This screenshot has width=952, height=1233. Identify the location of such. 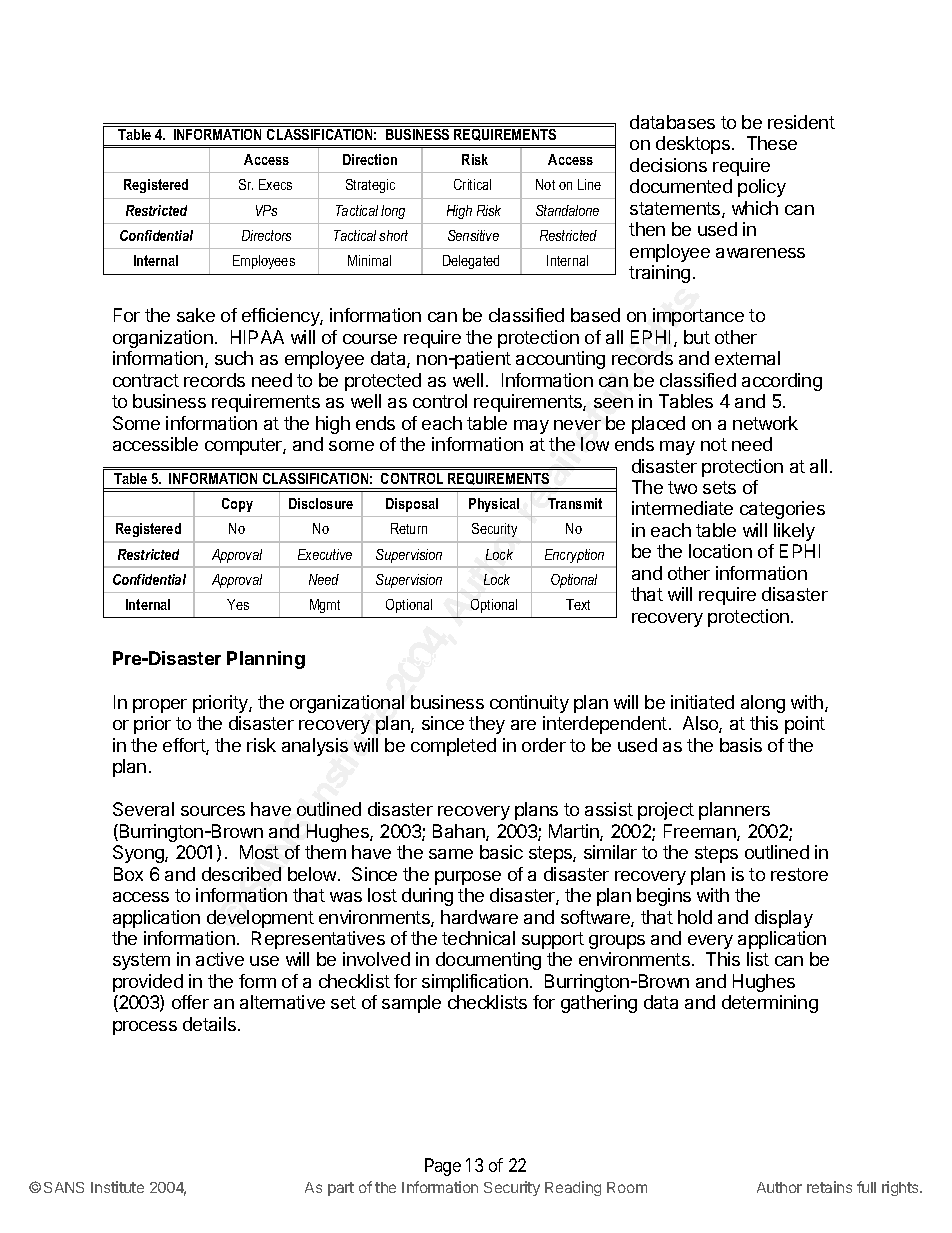
(234, 358).
